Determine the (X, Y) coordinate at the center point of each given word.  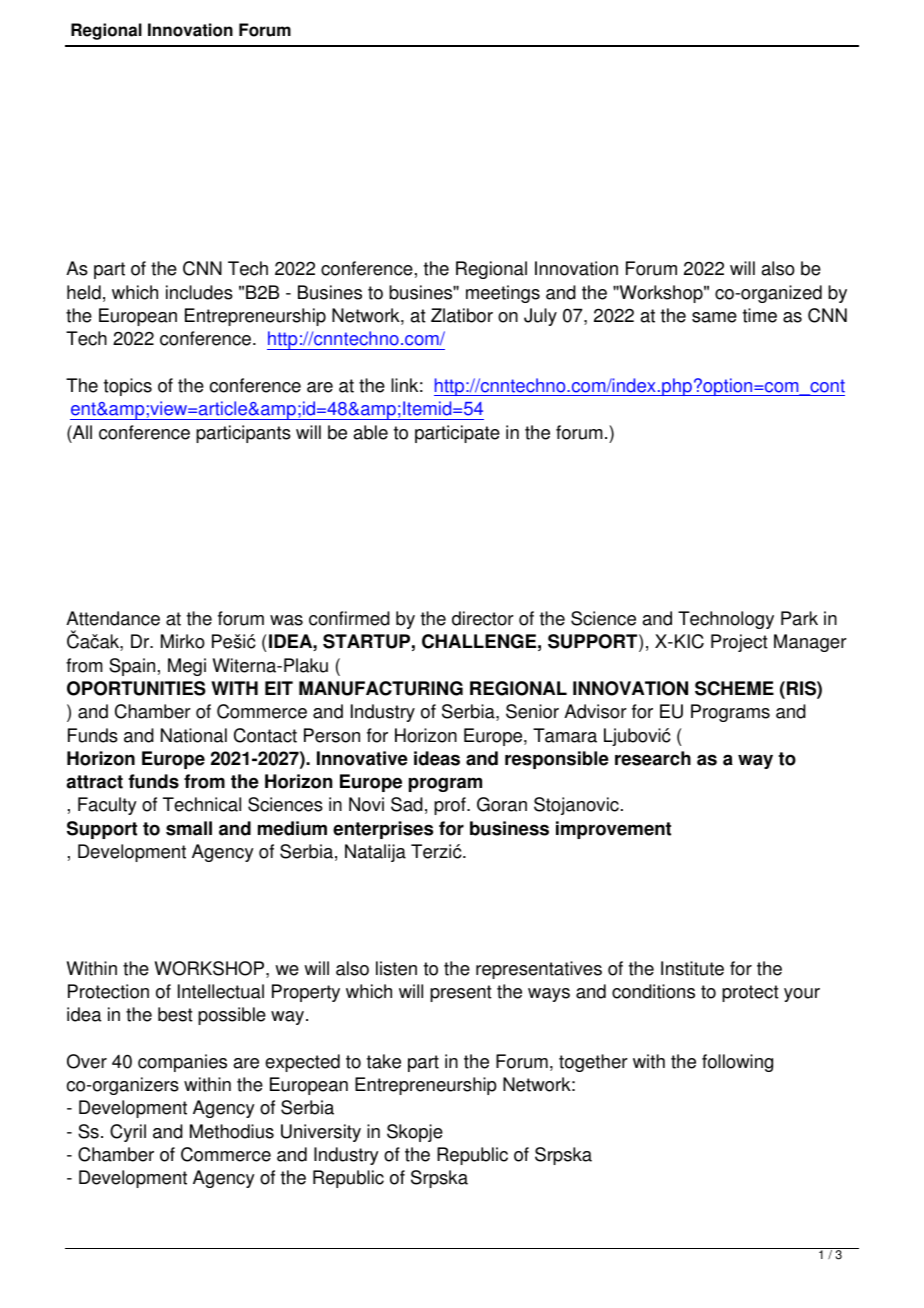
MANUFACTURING (381, 688)
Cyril (128, 1133)
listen (396, 968)
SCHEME (734, 688)
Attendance (113, 618)
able (371, 432)
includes (199, 292)
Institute (692, 968)
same (714, 317)
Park (799, 618)
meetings (503, 294)
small (189, 828)
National (194, 735)
